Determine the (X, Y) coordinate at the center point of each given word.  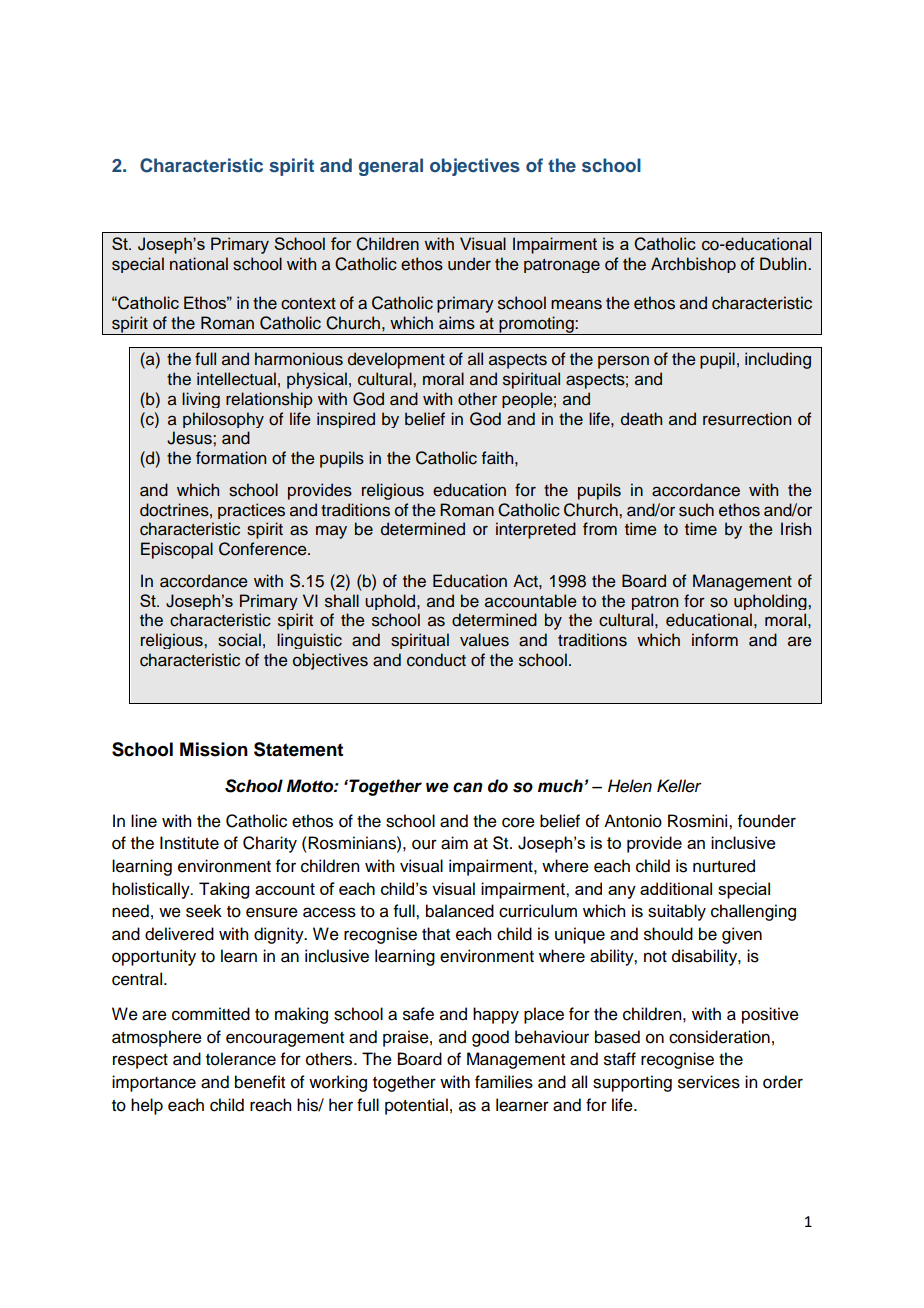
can (468, 787)
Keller (679, 786)
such (696, 510)
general (391, 167)
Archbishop (693, 265)
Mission (214, 749)
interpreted (536, 530)
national (199, 264)
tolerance (241, 1059)
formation (231, 458)
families (504, 1082)
